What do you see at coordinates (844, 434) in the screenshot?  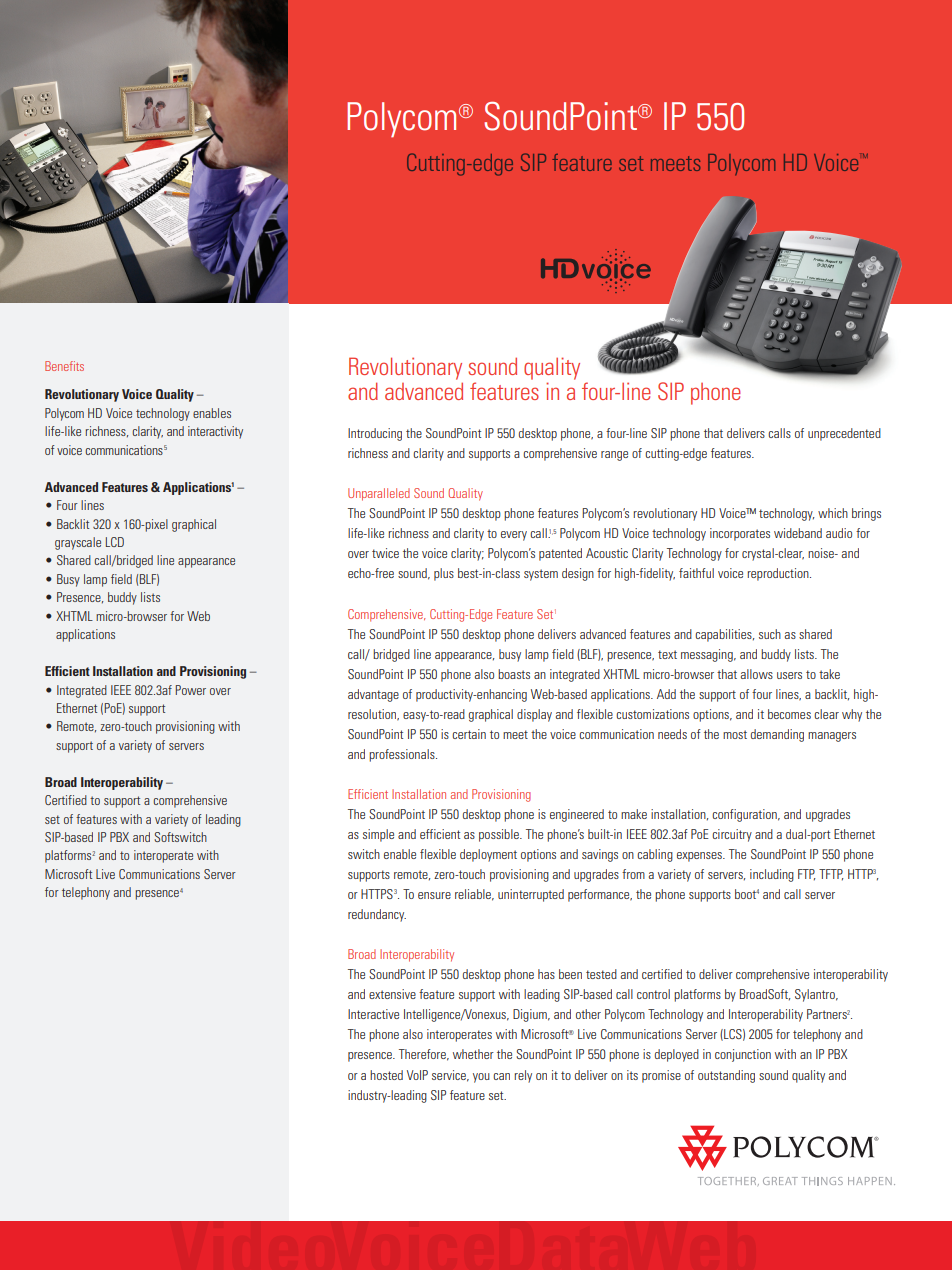 I see `unprecedented` at bounding box center [844, 434].
